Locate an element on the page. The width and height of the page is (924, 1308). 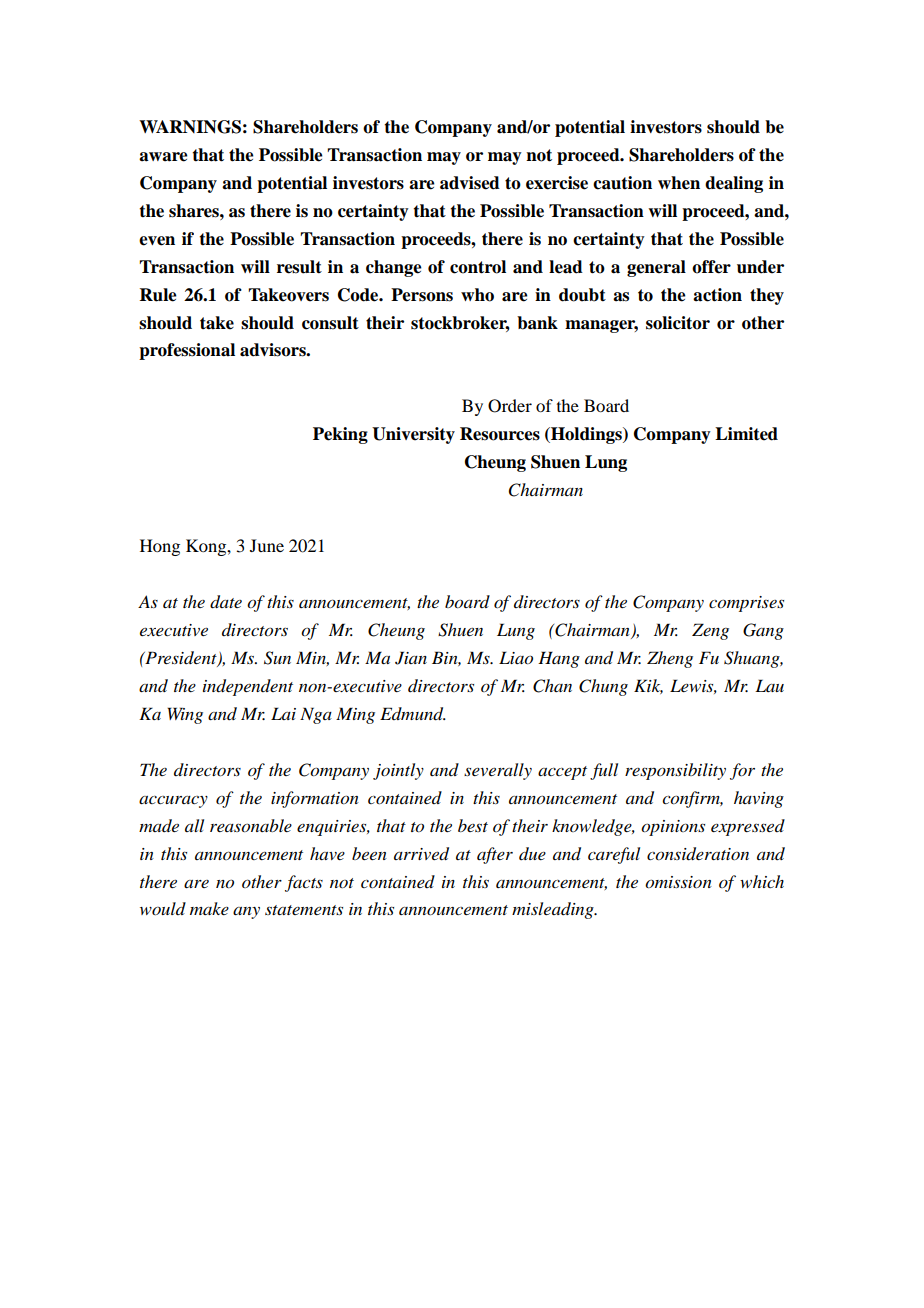
make is located at coordinates (209, 908).
